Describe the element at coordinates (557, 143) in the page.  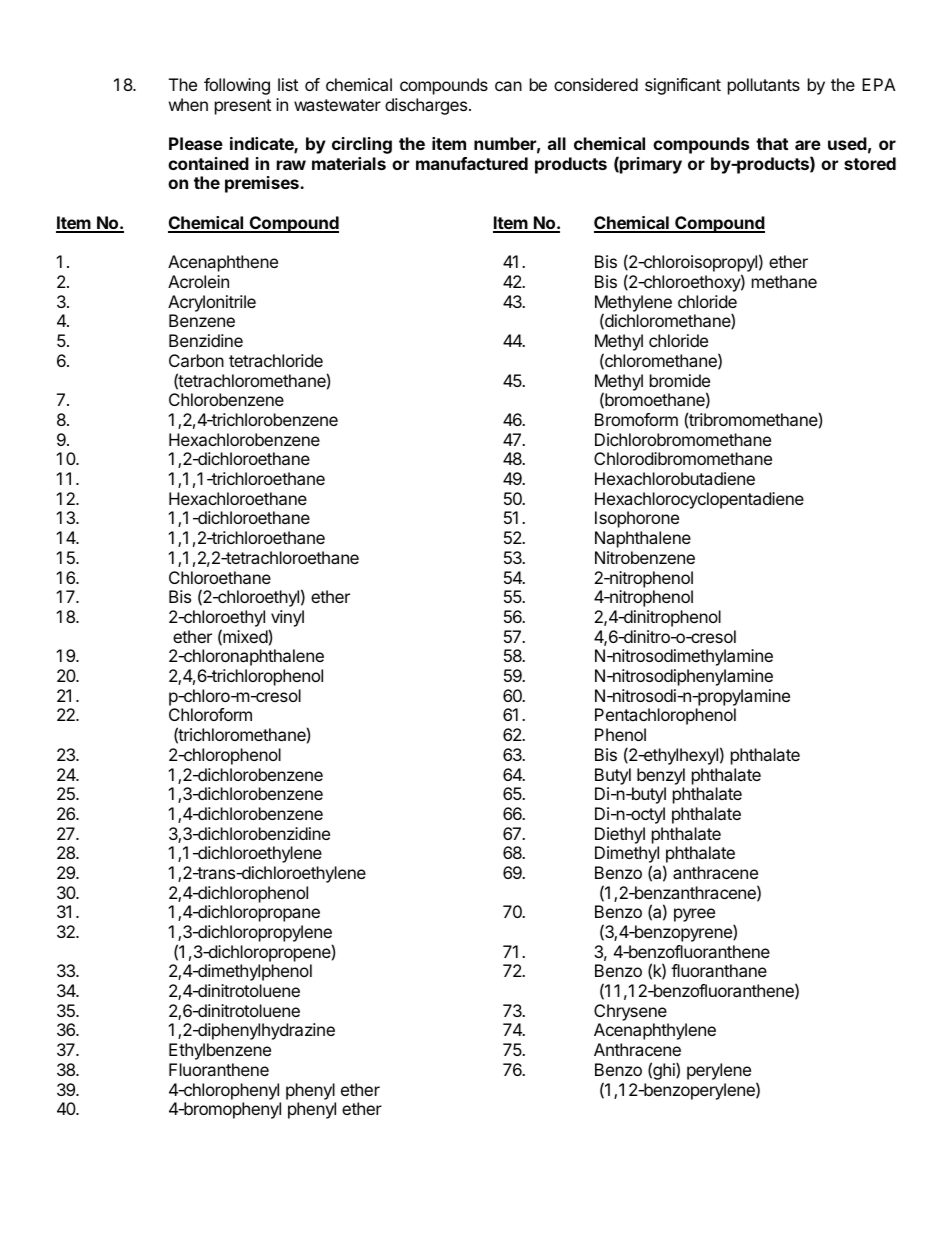
I see `all` at that location.
